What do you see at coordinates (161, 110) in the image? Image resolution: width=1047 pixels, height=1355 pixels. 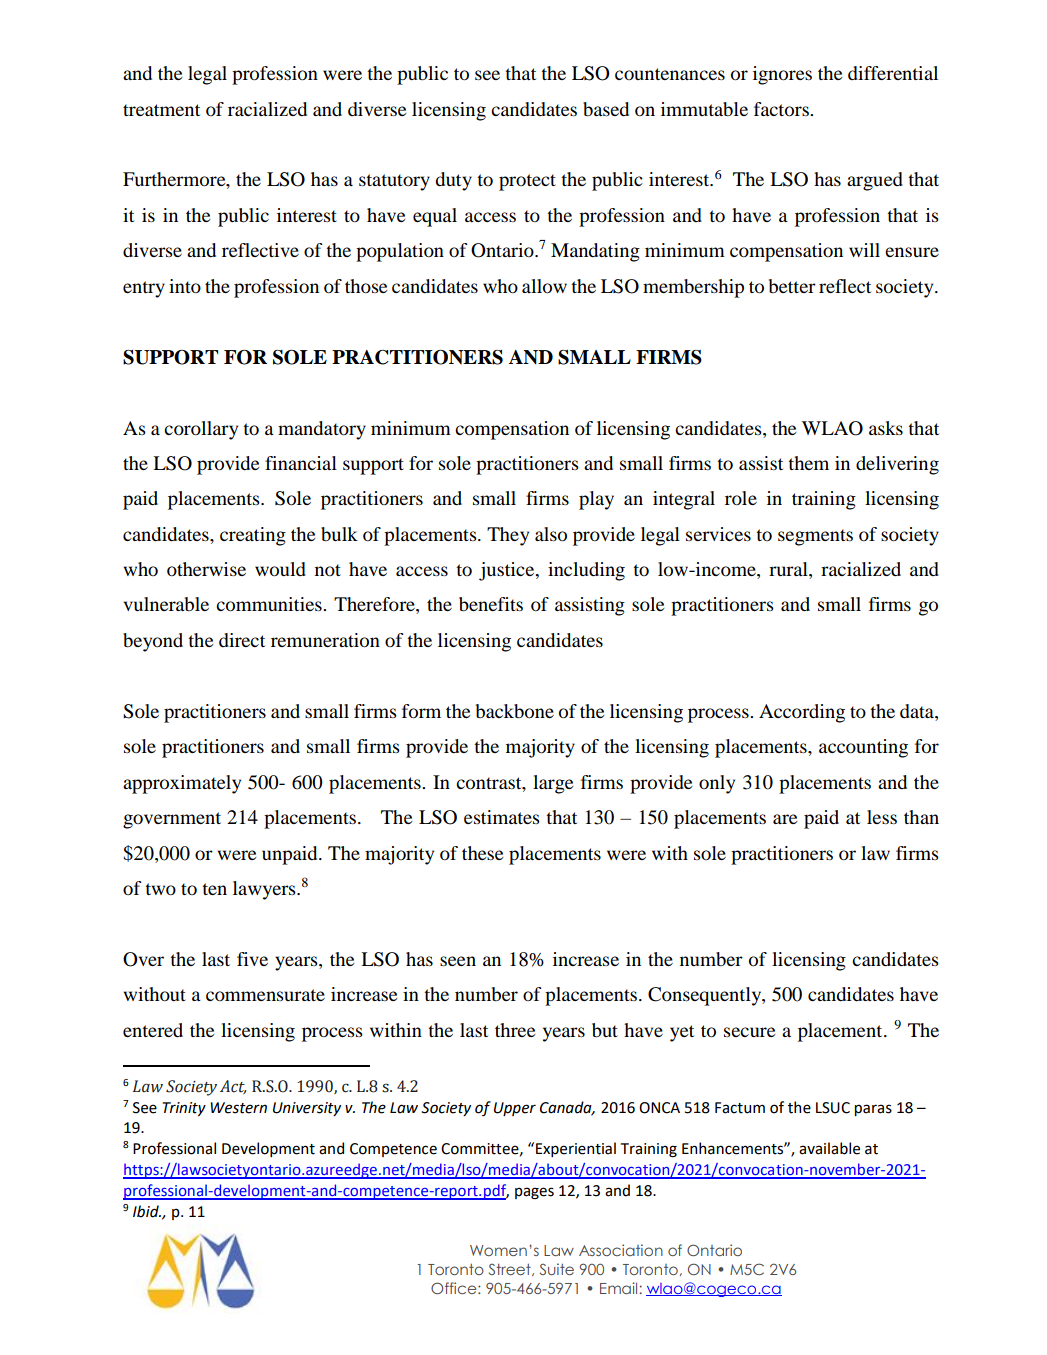 I see `treatment` at bounding box center [161, 110].
